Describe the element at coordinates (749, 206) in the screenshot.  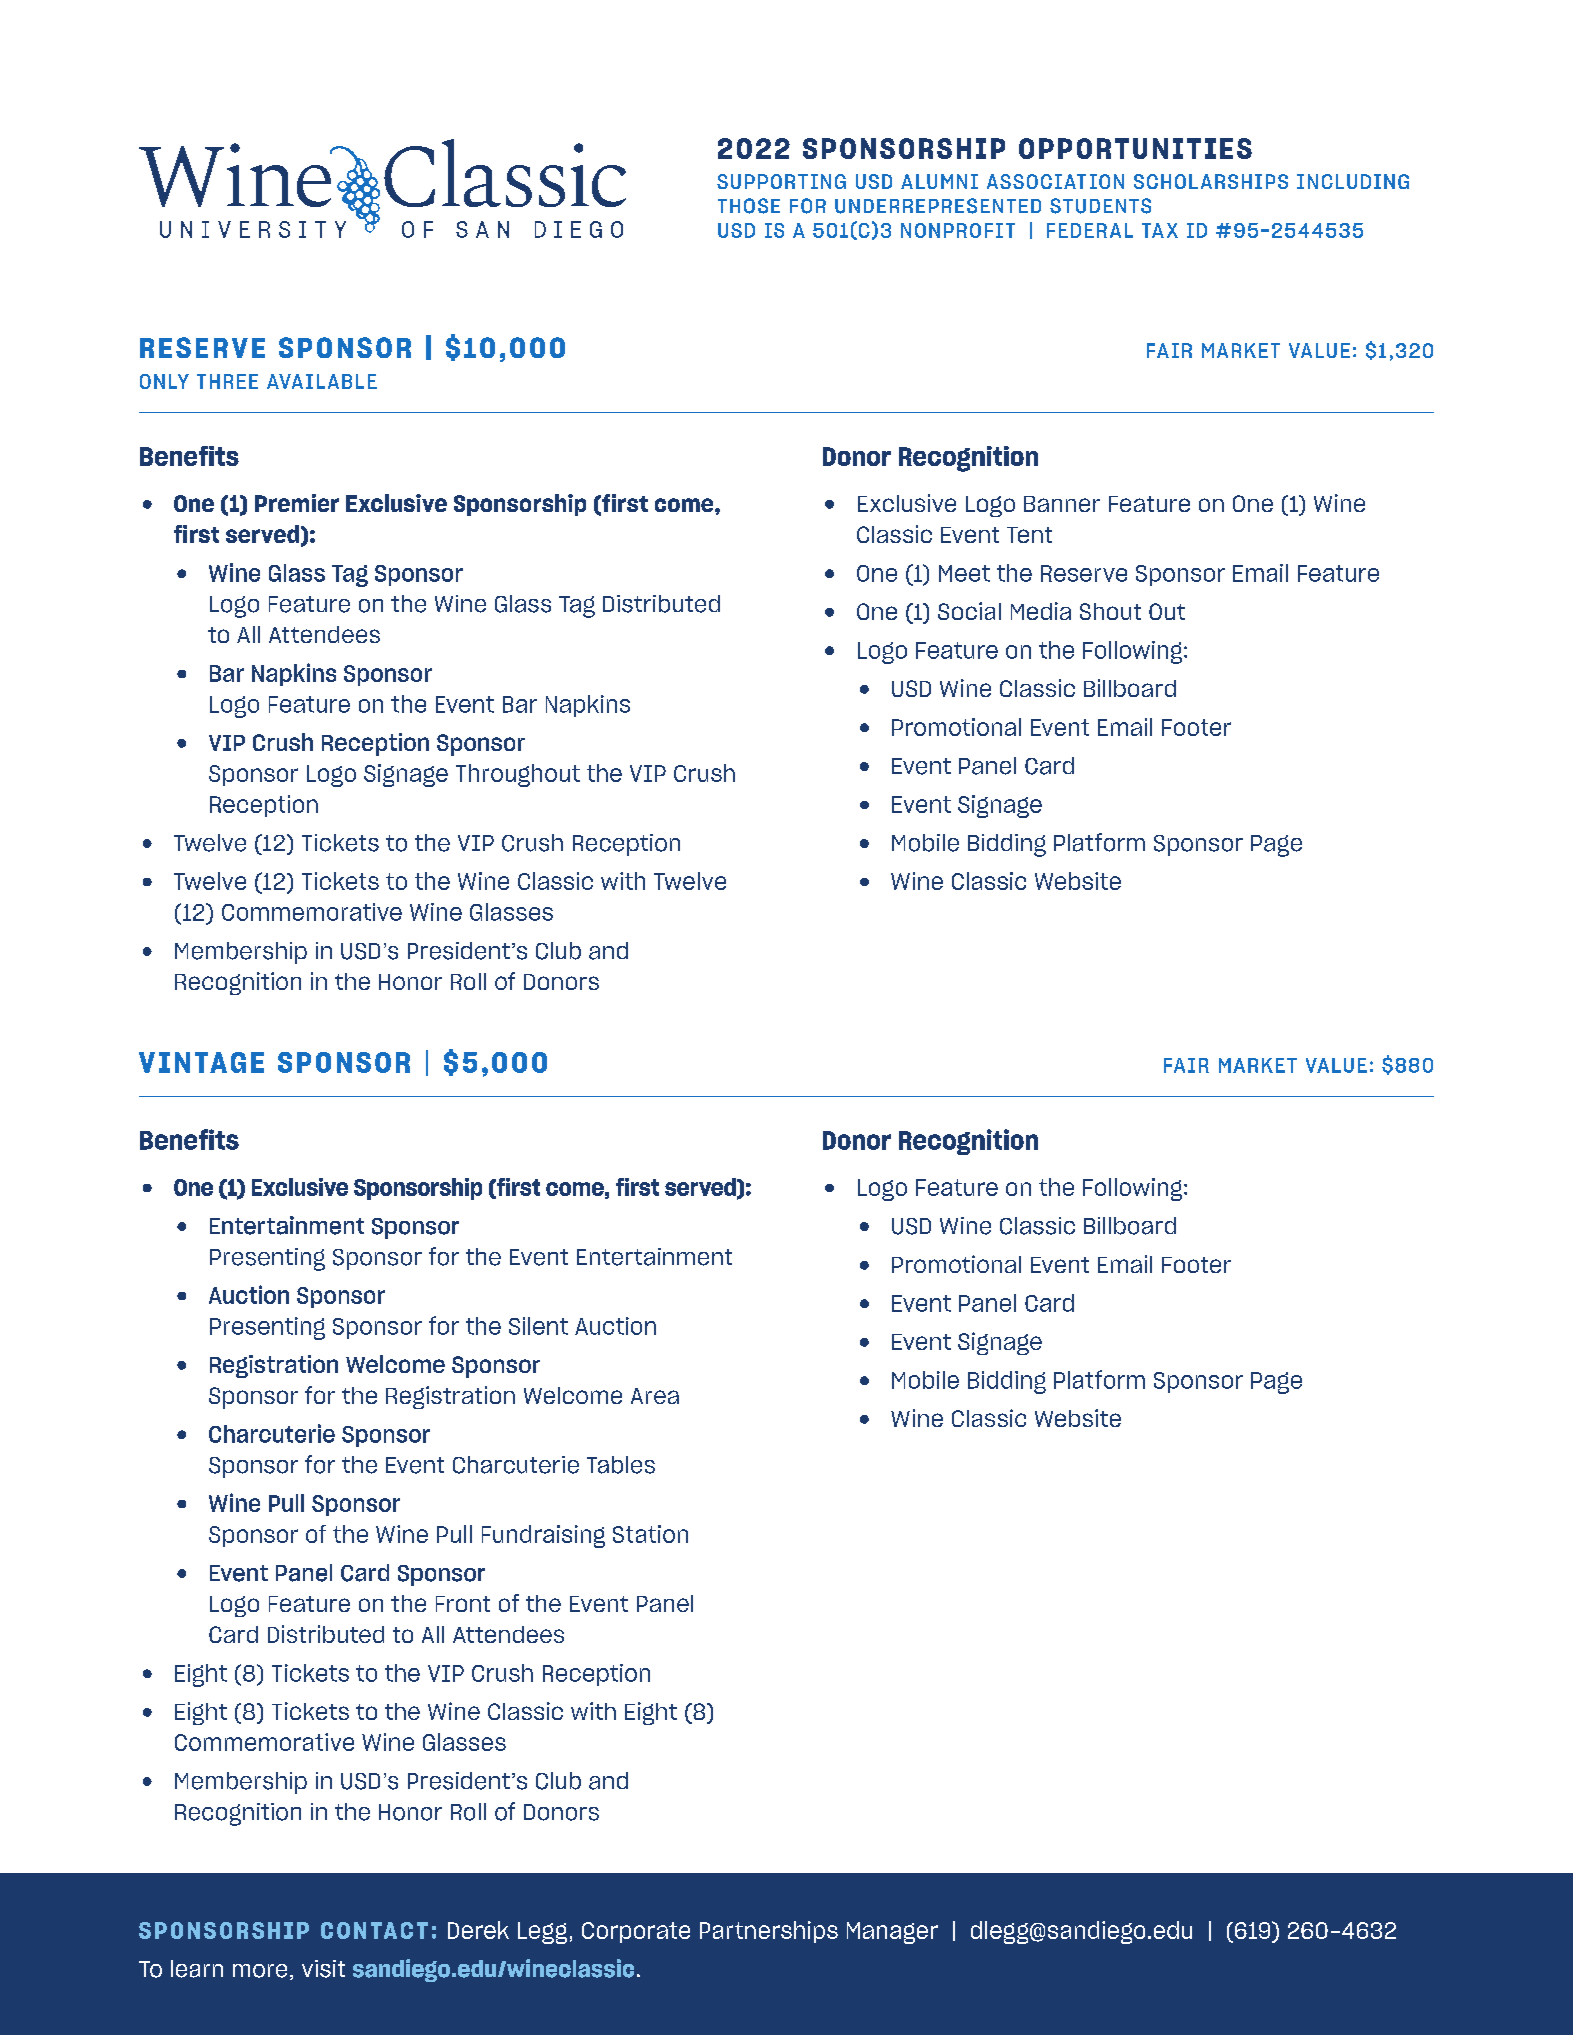
I see `THOSE` at that location.
